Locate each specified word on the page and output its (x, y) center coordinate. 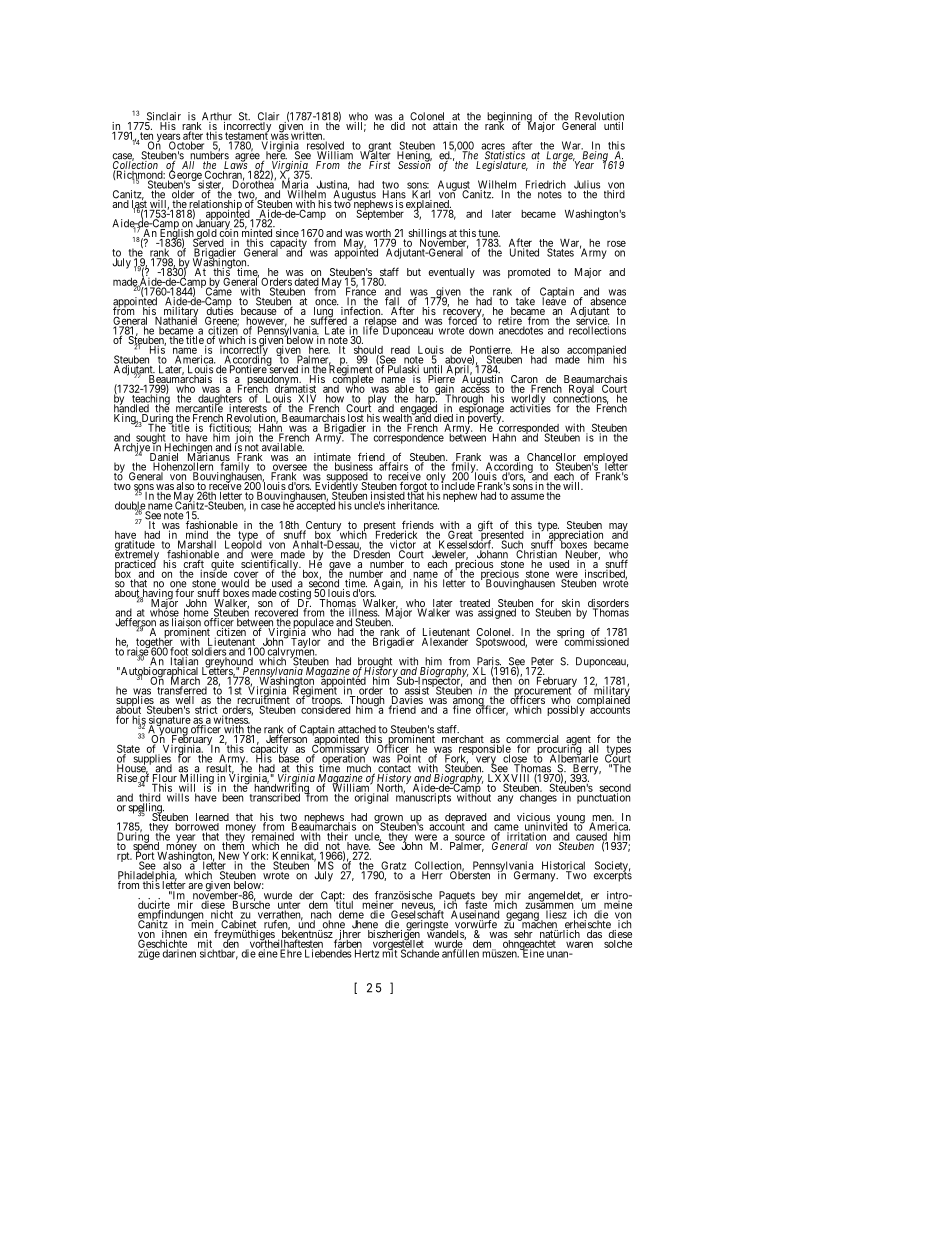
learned (212, 817)
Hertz (367, 953)
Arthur (217, 117)
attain (446, 125)
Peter (541, 662)
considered (325, 709)
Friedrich (546, 184)
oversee (289, 468)
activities (530, 407)
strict (206, 709)
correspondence (408, 438)
